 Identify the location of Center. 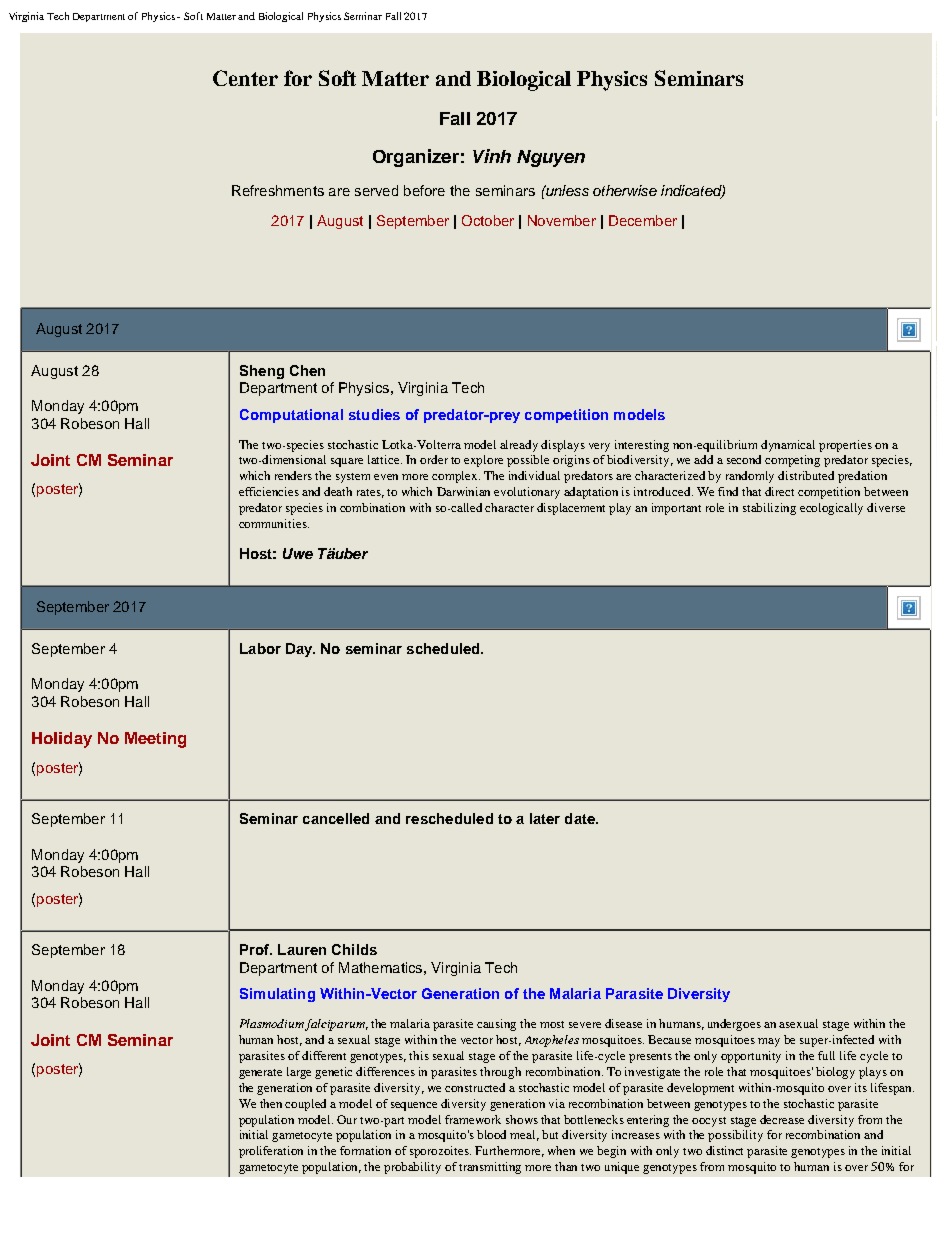
(245, 78).
